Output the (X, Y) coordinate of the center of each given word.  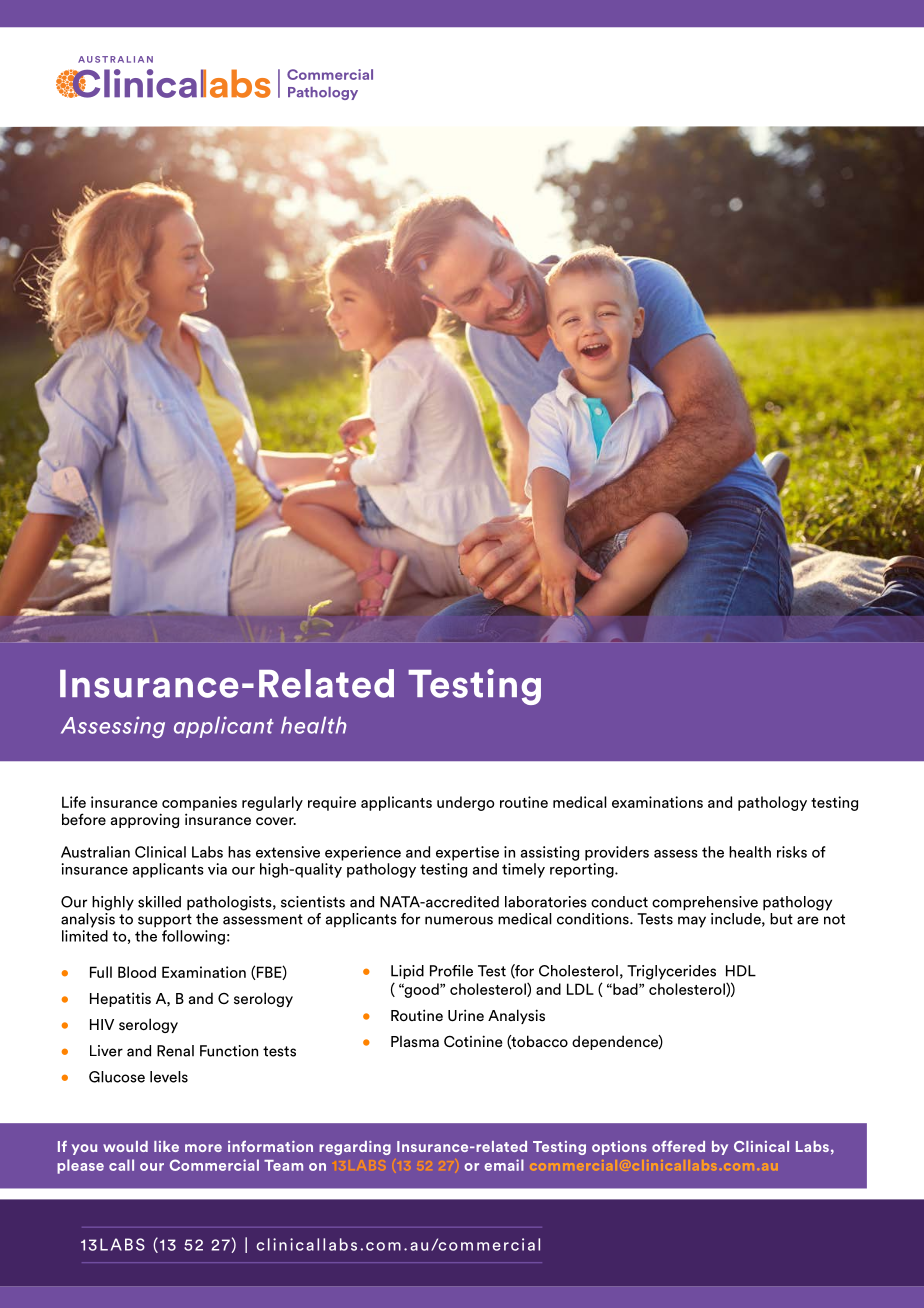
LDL (580, 989)
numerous (459, 920)
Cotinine (473, 1041)
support (165, 921)
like (166, 1146)
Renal (175, 1051)
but (781, 919)
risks (792, 852)
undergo (465, 803)
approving (145, 820)
